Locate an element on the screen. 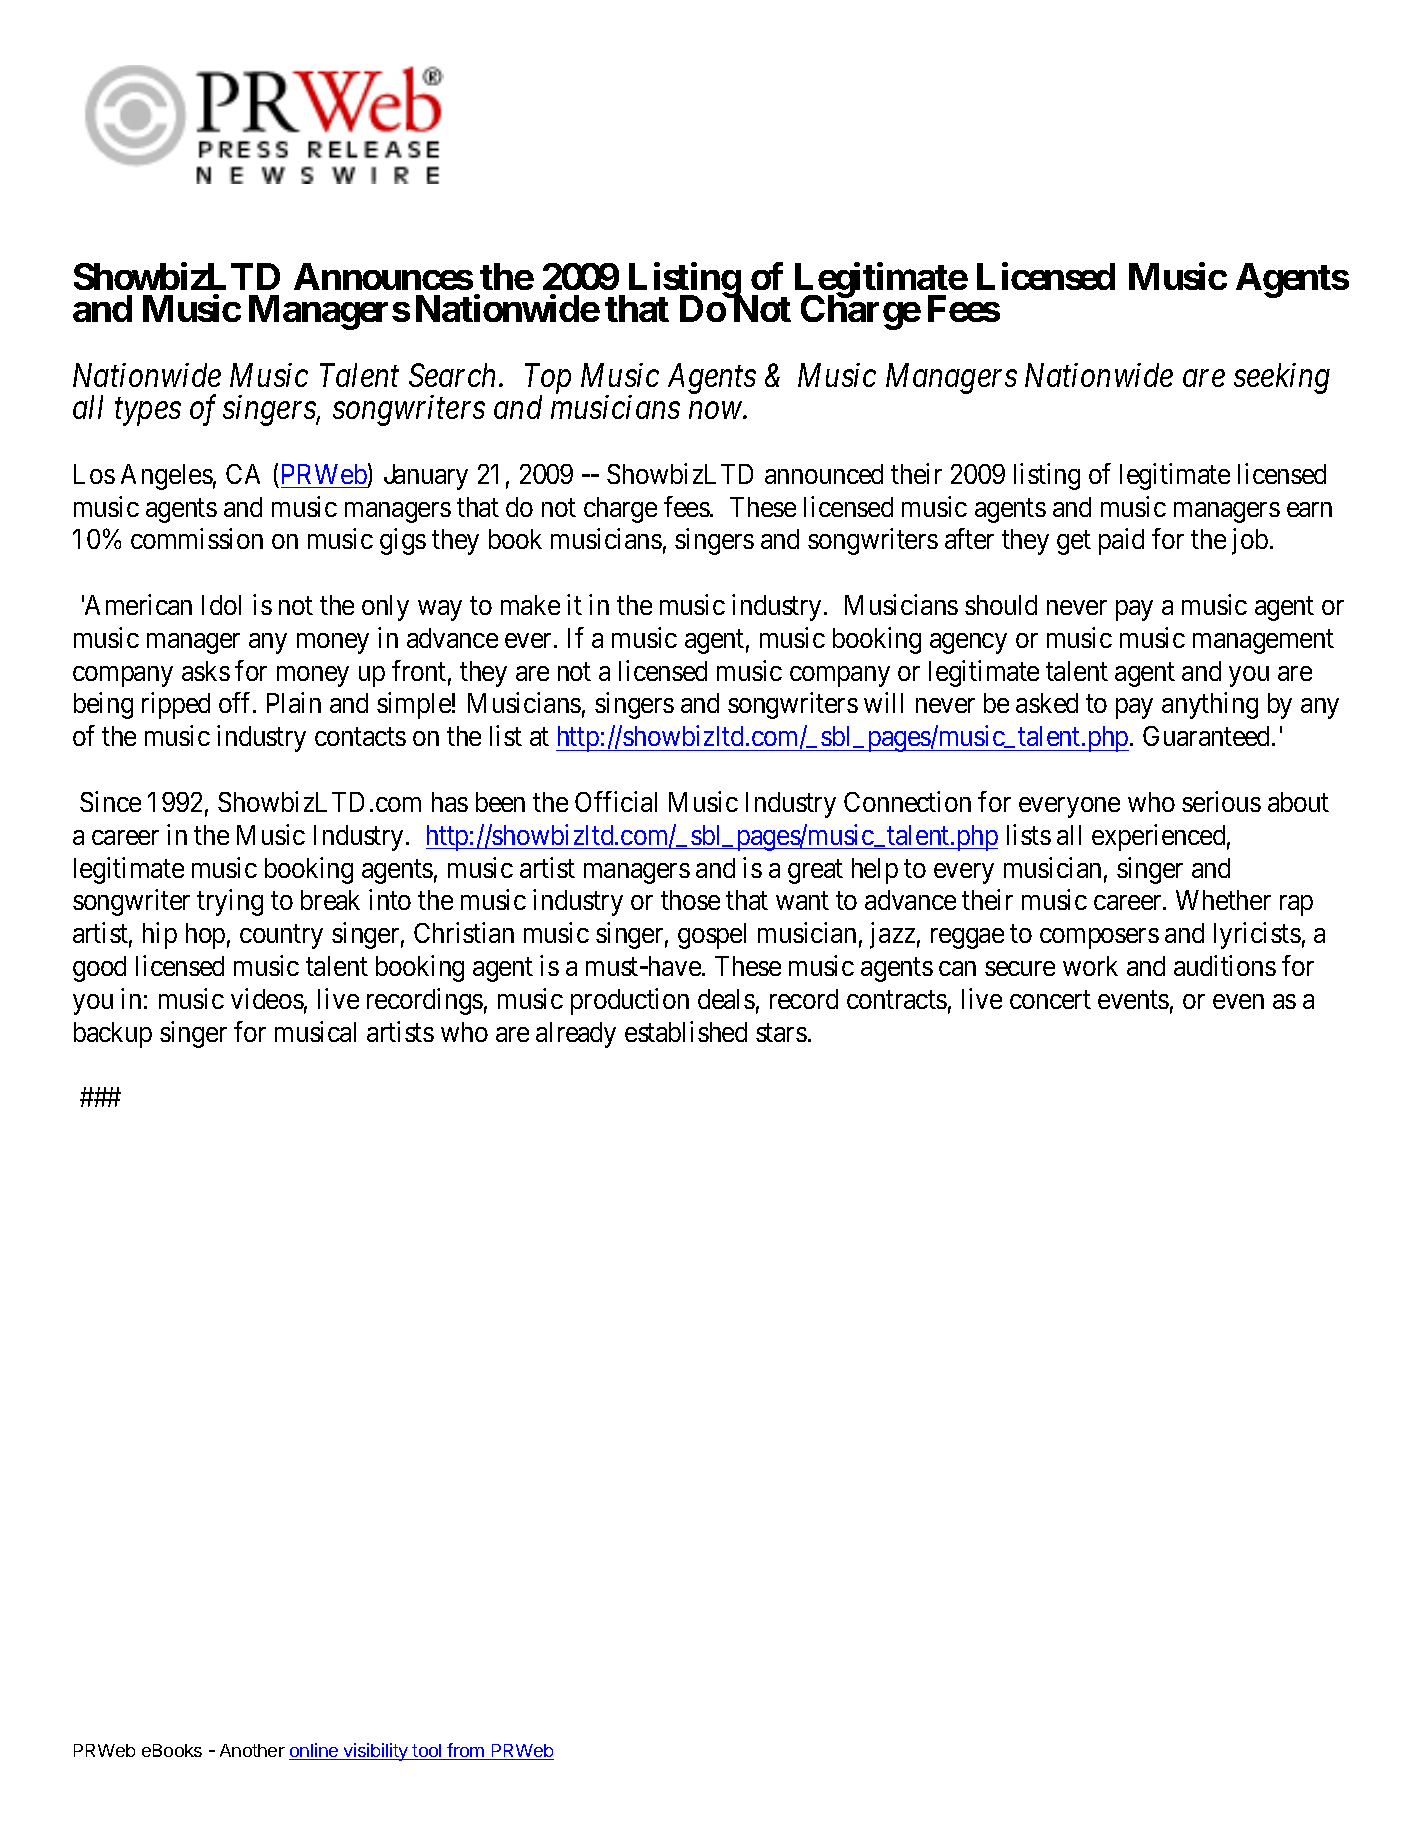 The width and height of the screenshot is (1417, 1834). seeking is located at coordinates (1282, 378).
